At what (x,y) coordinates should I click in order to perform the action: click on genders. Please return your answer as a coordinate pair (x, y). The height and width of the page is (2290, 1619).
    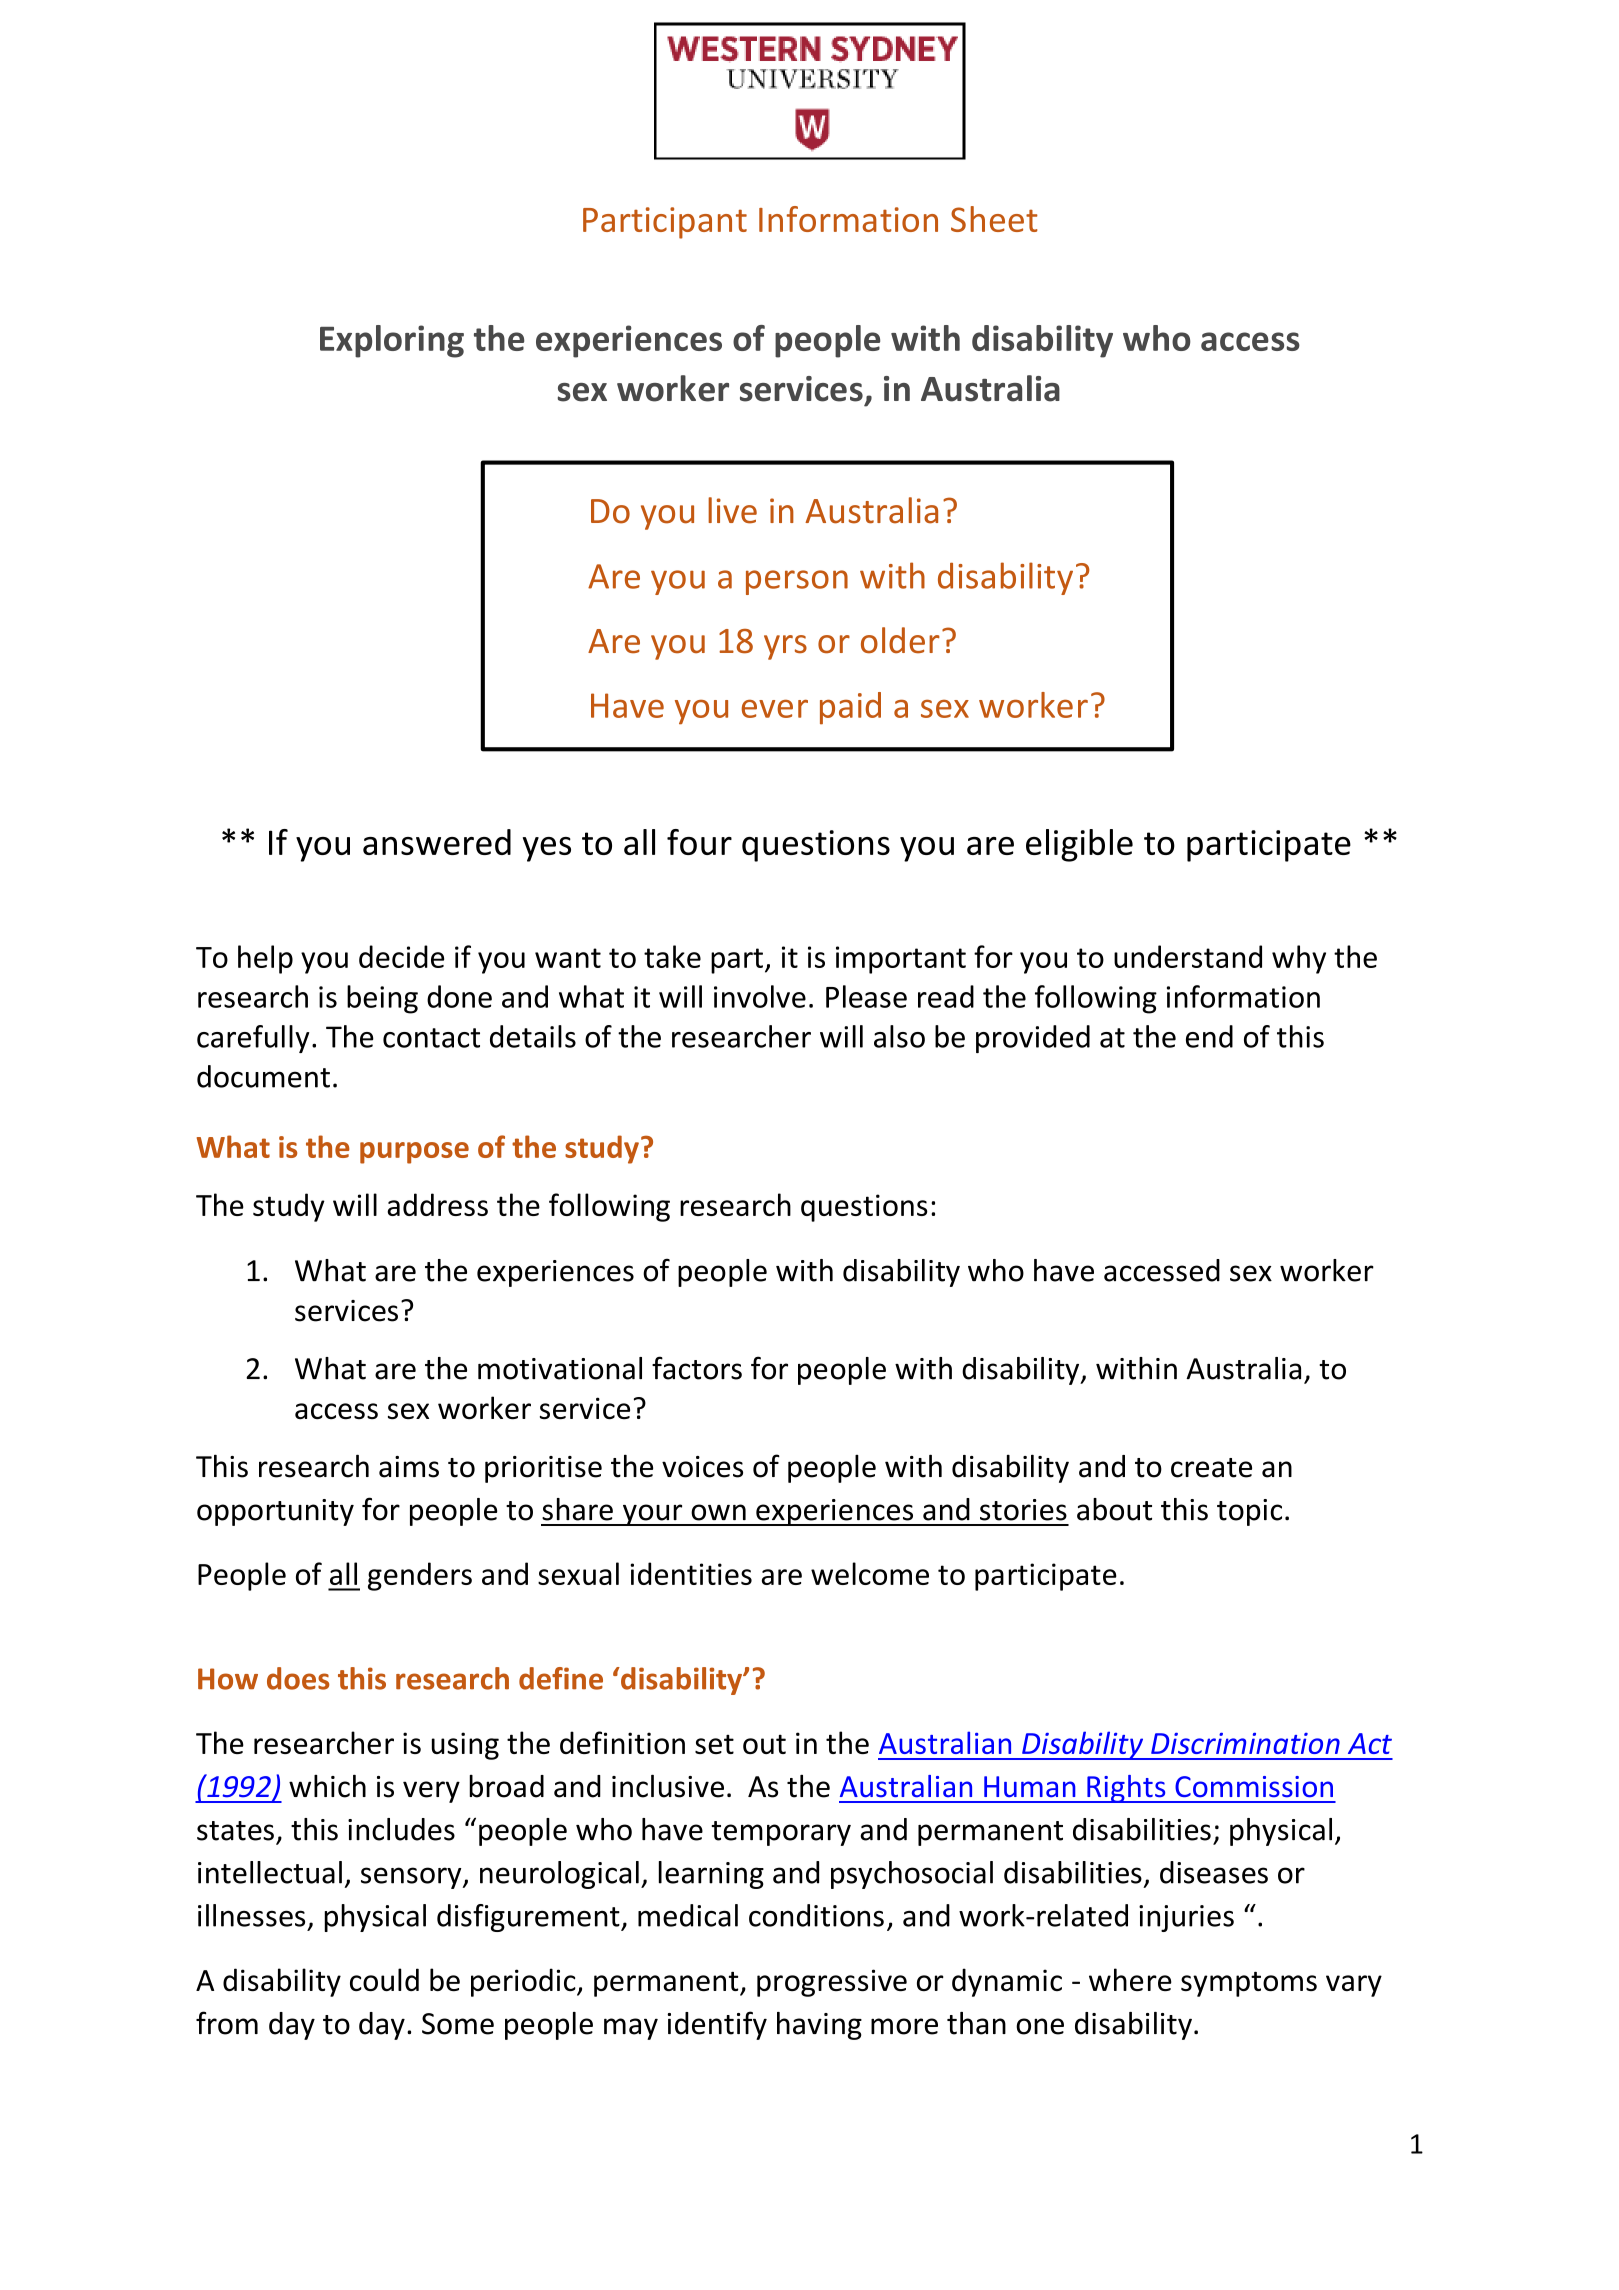
    Looking at the image, I should click on (420, 1576).
